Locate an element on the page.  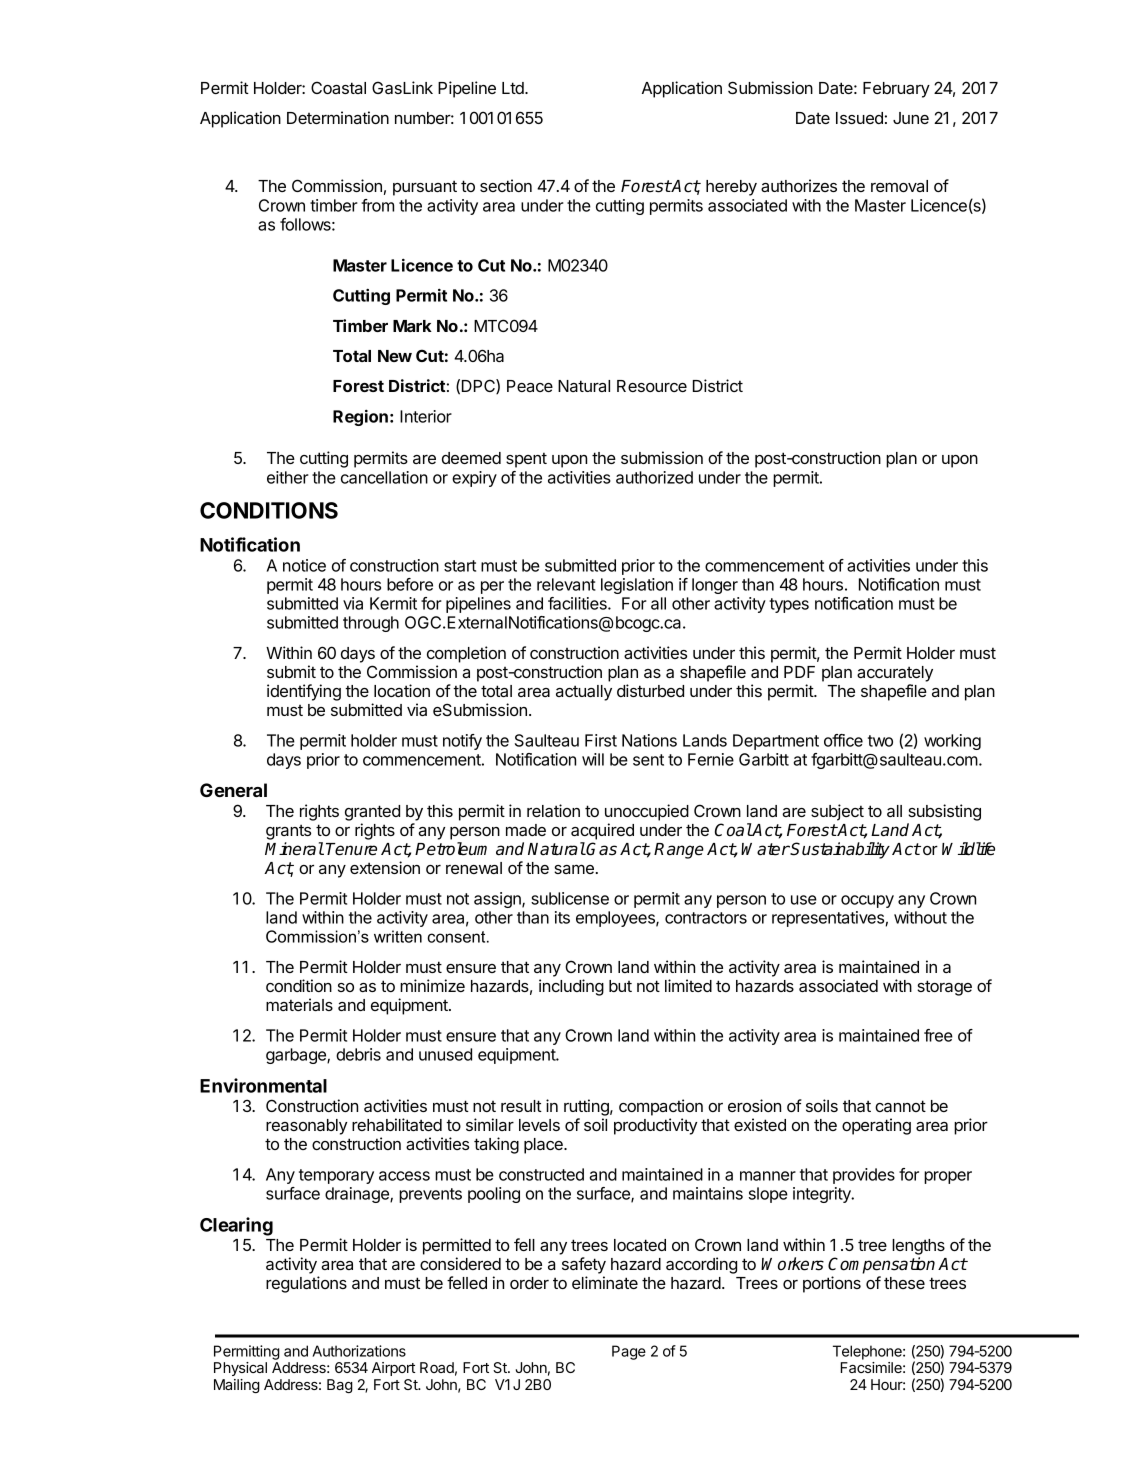
Issued is located at coordinates (859, 118).
